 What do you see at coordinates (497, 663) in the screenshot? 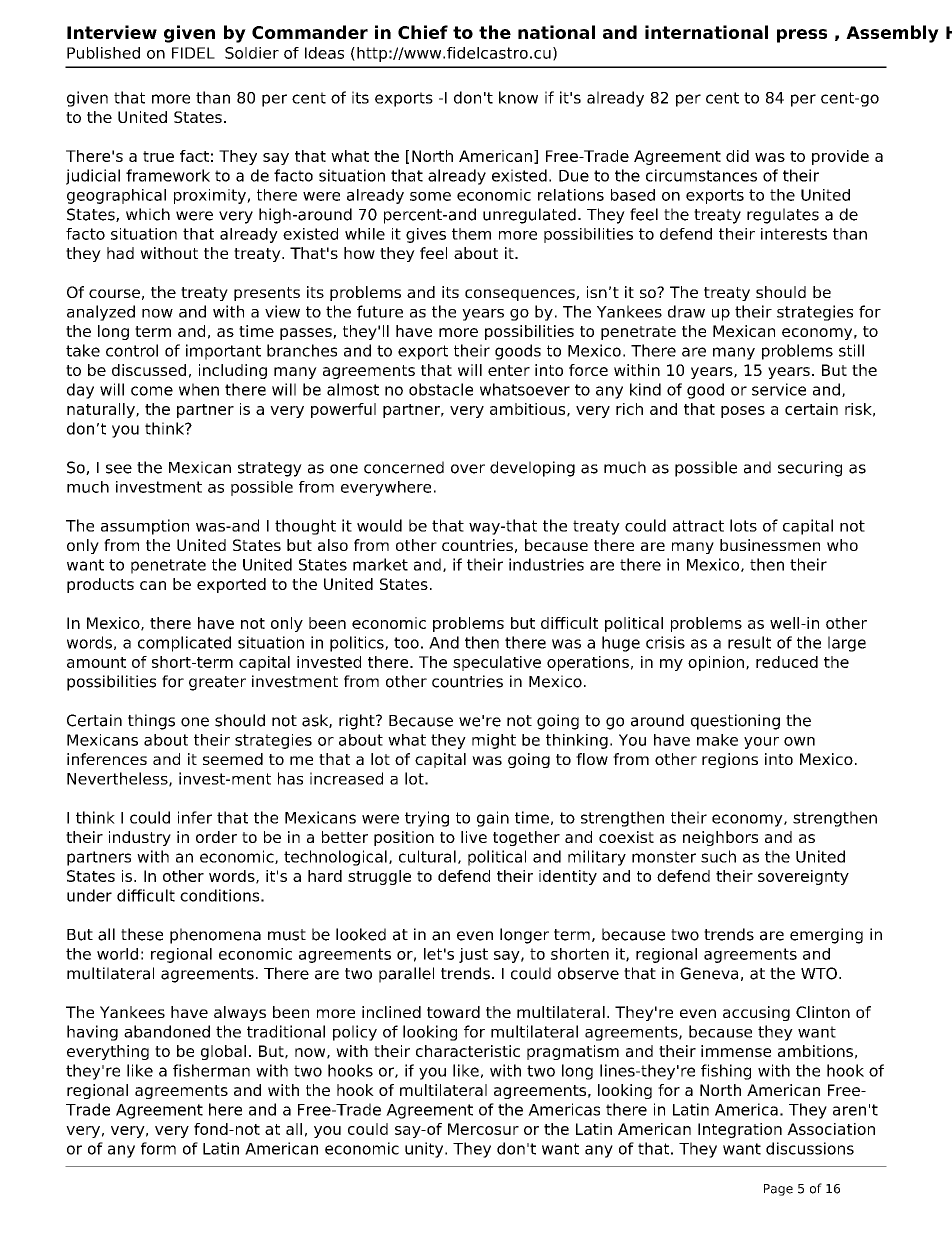
I see `speculative` at bounding box center [497, 663].
